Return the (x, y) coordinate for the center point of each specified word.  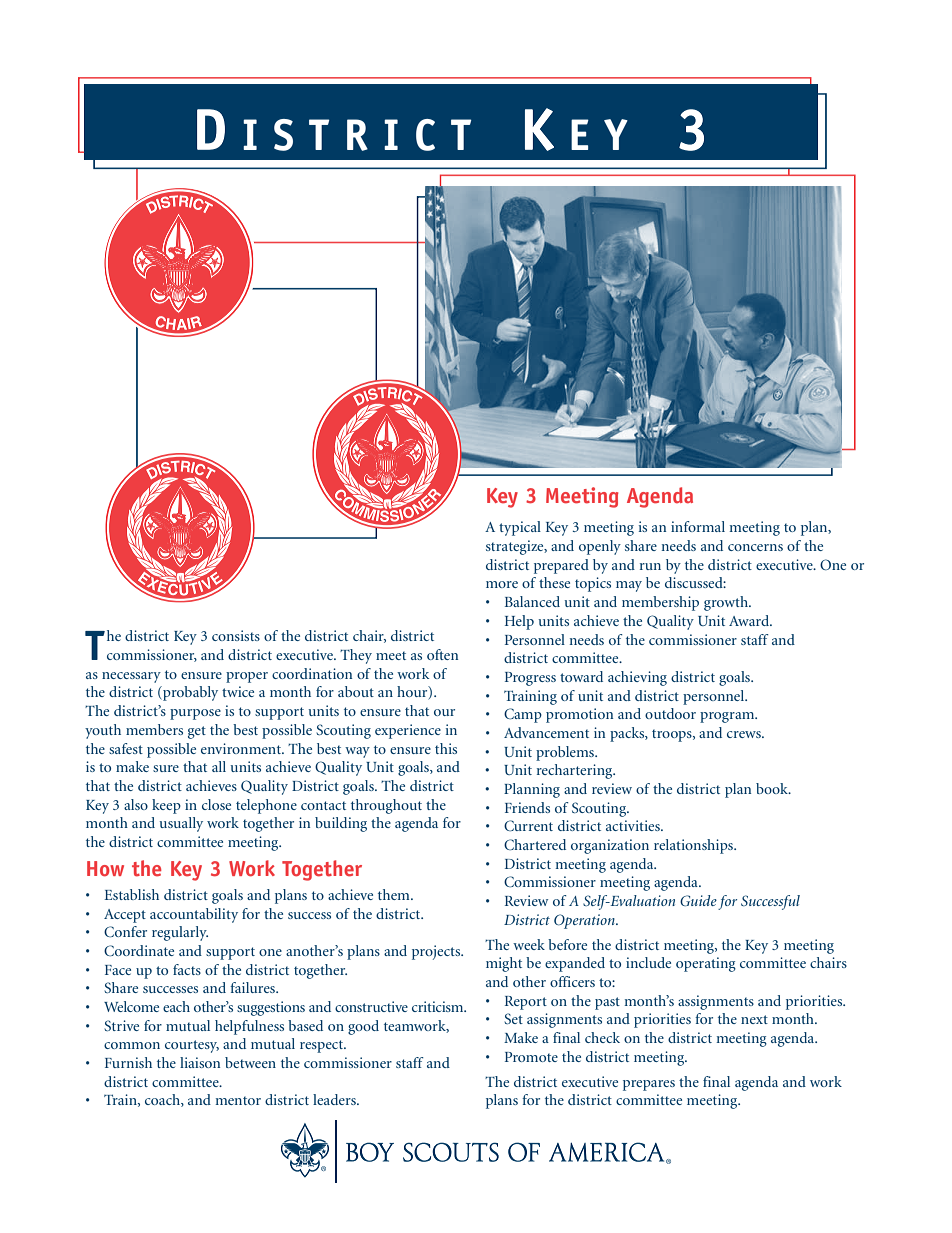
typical (520, 528)
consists (236, 635)
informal (698, 526)
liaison (200, 1062)
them (395, 894)
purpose (195, 714)
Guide (698, 900)
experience (408, 731)
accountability (194, 915)
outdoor (670, 713)
